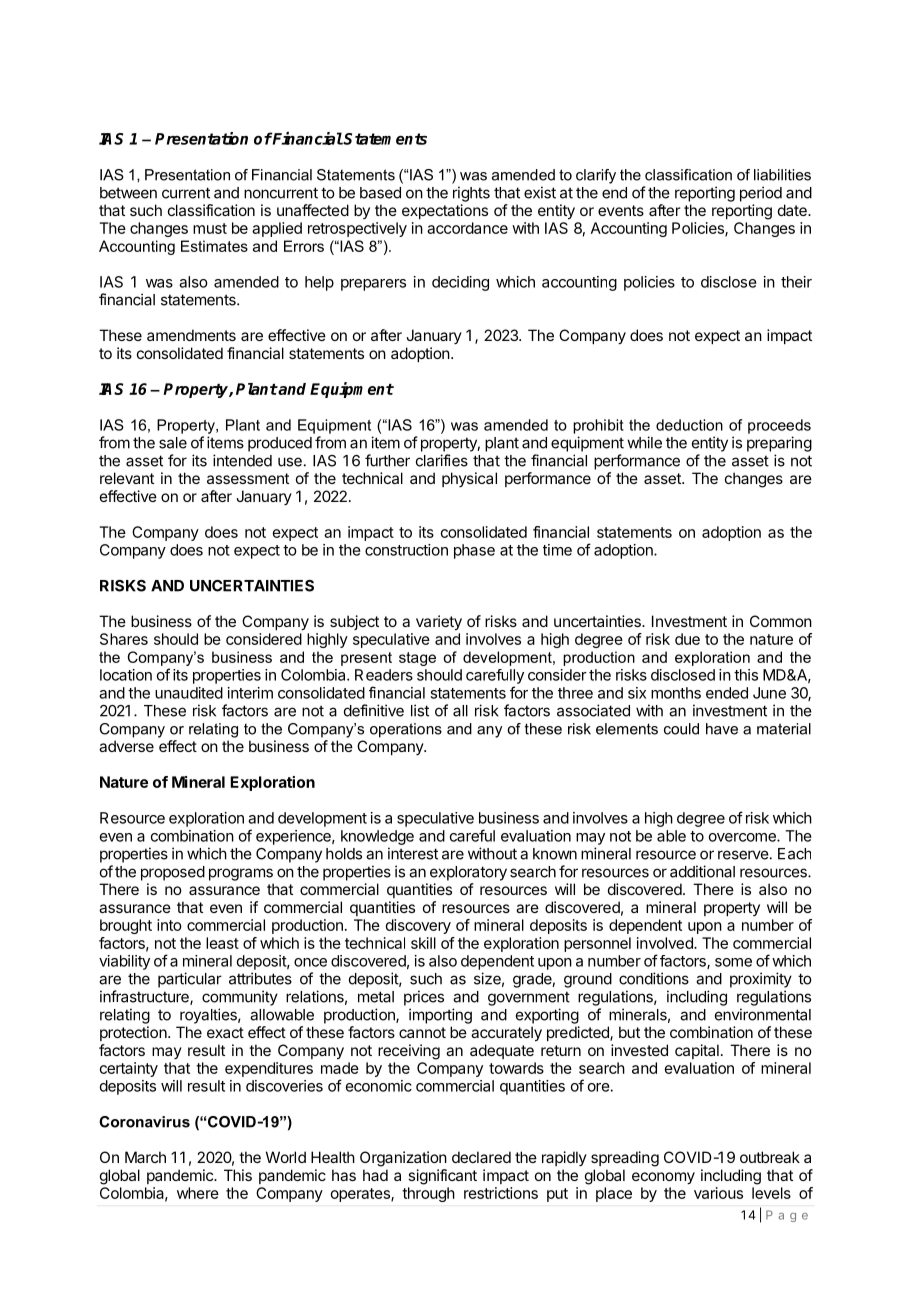 The height and width of the page is (1308, 924). I want to click on rights, so click(471, 194).
